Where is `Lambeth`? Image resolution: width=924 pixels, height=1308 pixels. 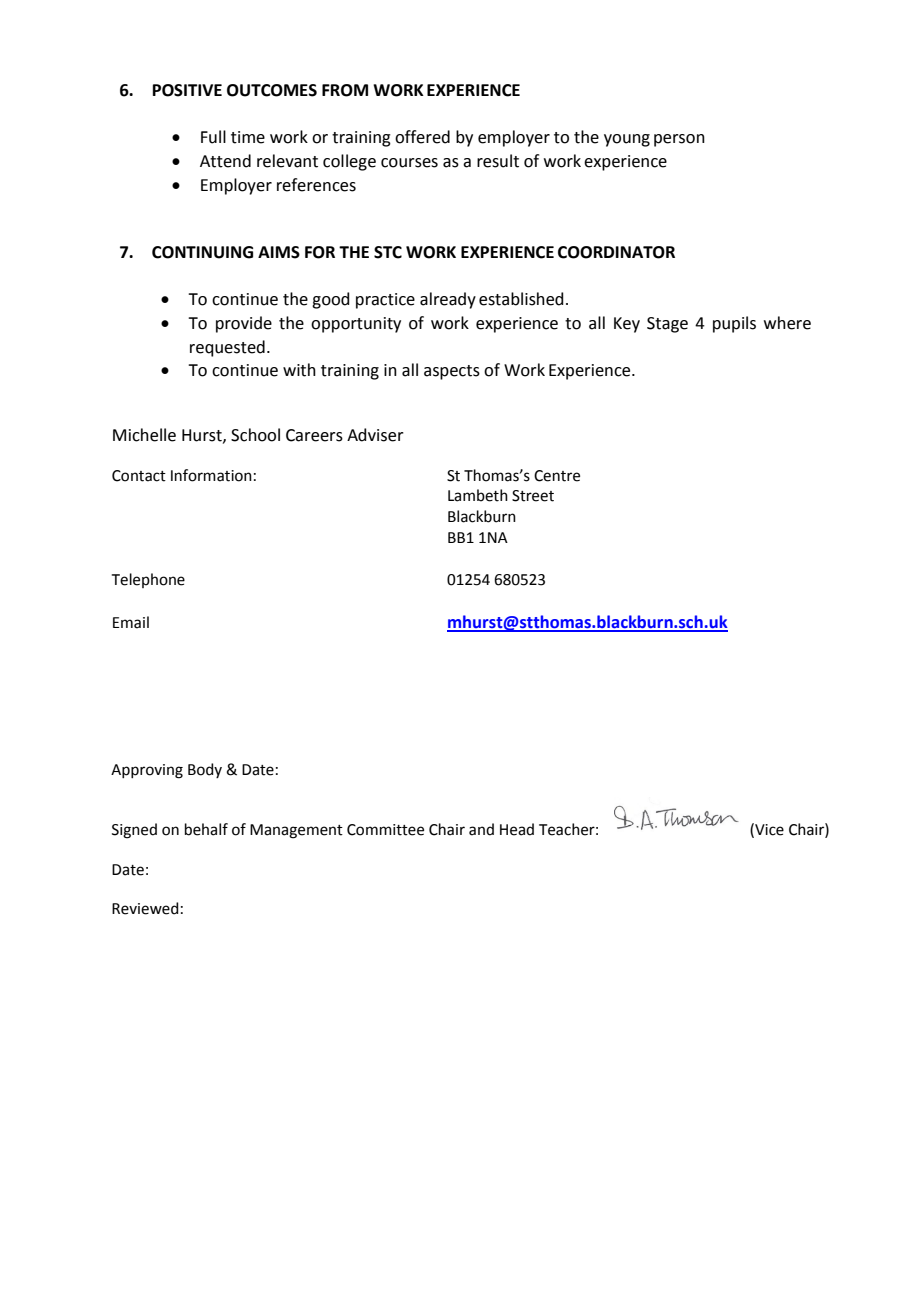
Lambeth is located at coordinates (478, 495).
